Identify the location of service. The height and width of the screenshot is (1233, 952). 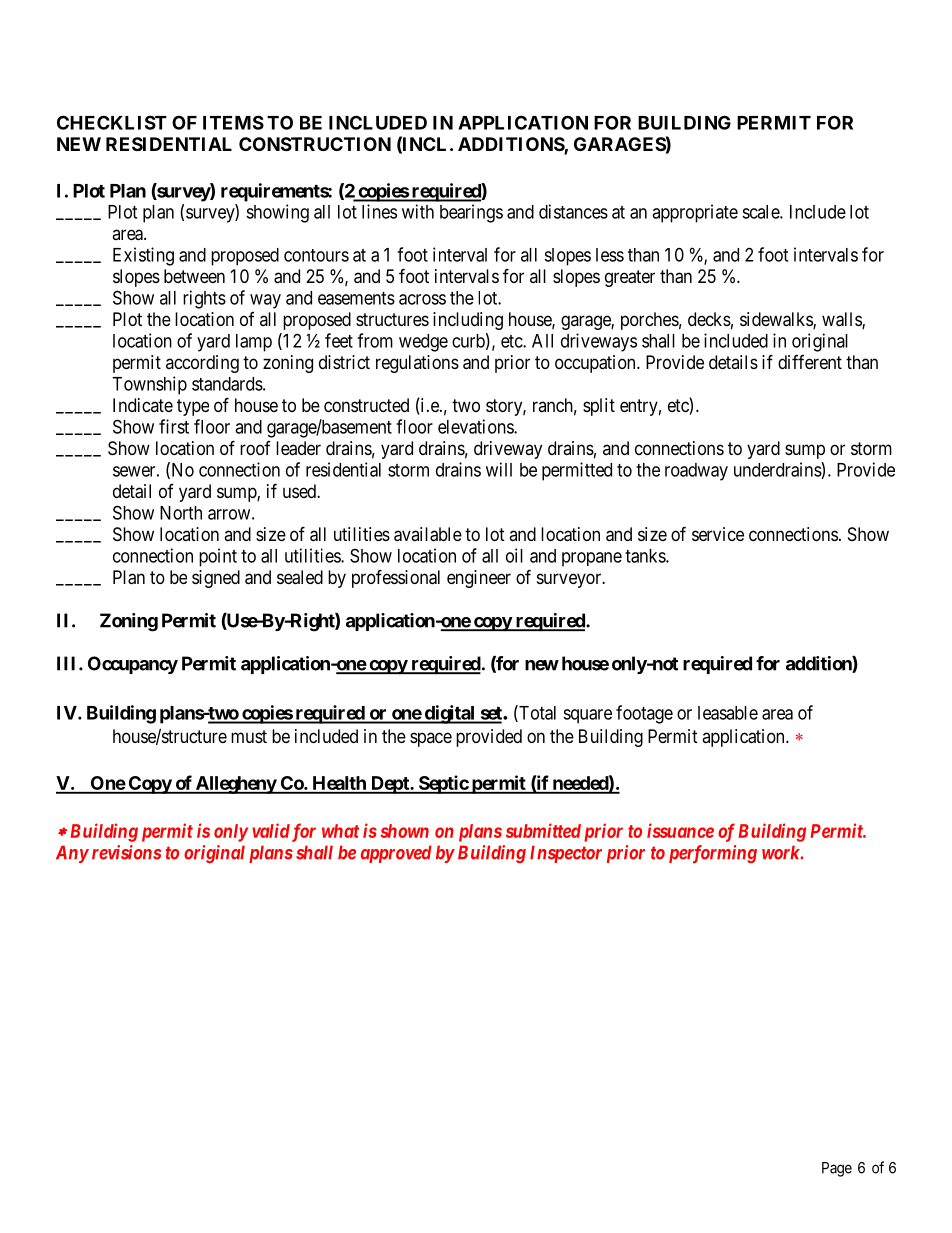
(718, 534).
